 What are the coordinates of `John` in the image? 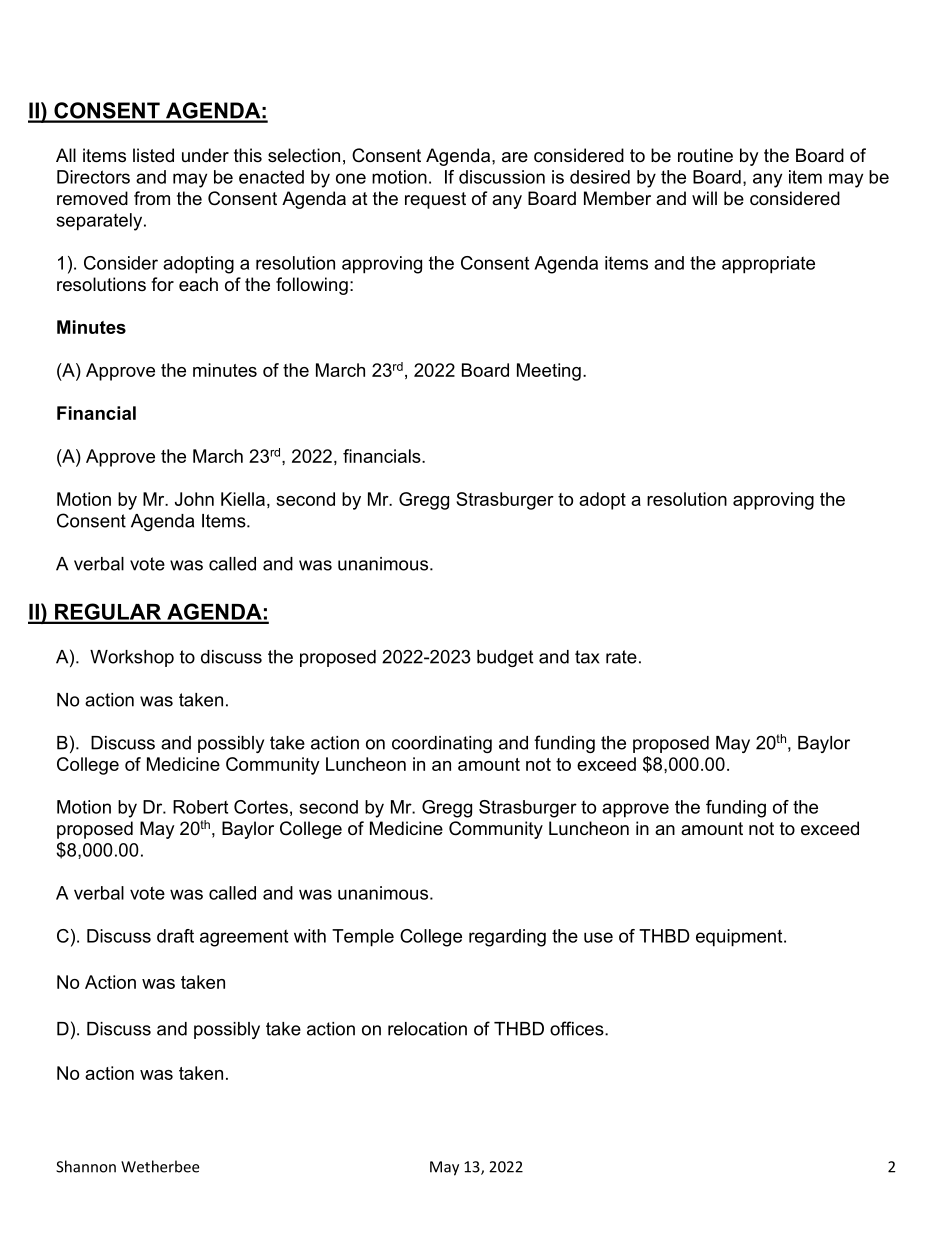 It's located at (194, 499).
